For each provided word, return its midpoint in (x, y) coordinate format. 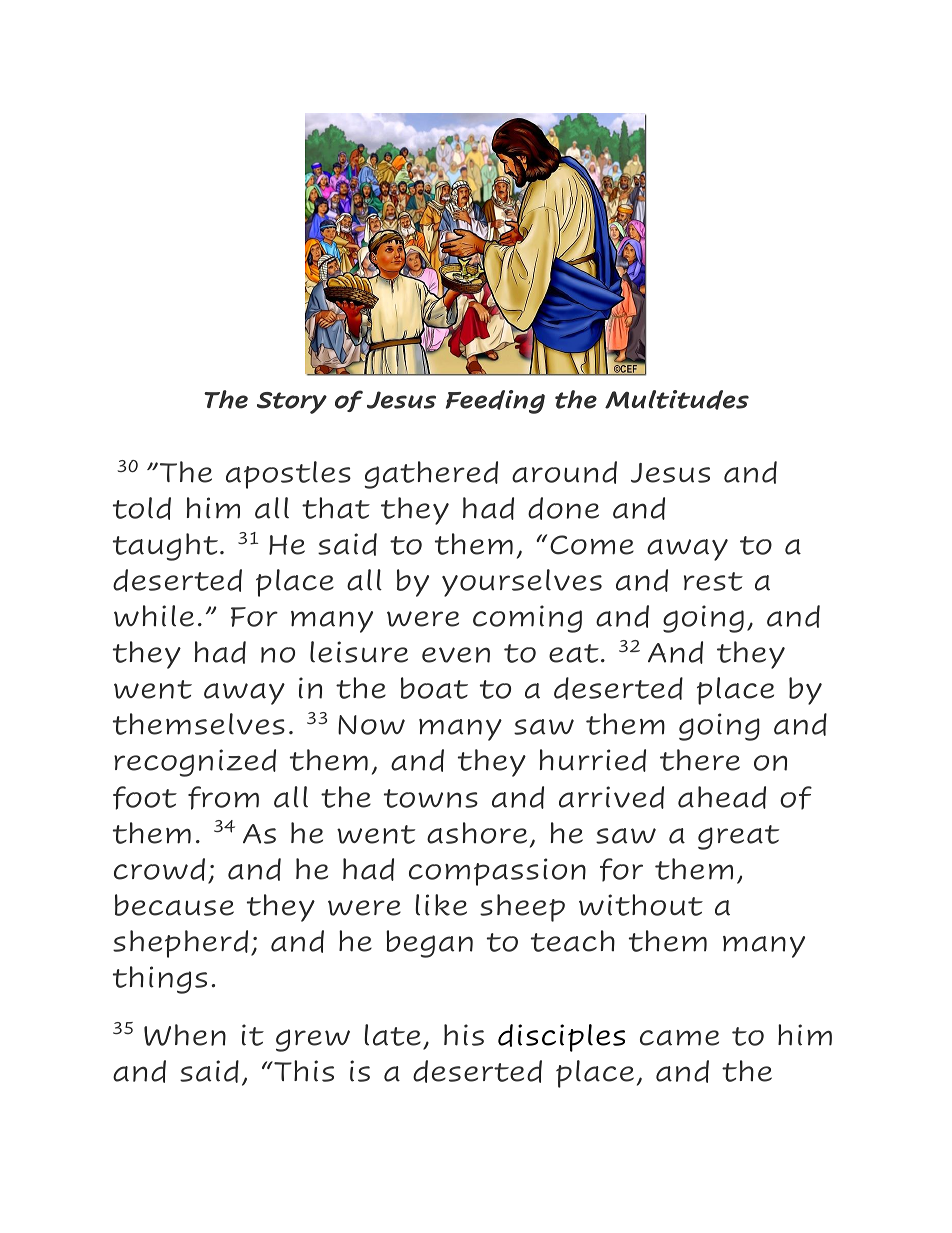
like (441, 905)
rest (713, 581)
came (679, 1038)
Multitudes (677, 400)
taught (165, 547)
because (174, 905)
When (185, 1035)
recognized (195, 763)
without (641, 905)
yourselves (522, 583)
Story (292, 403)
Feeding (495, 402)
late (392, 1035)
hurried (593, 760)
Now (371, 725)
